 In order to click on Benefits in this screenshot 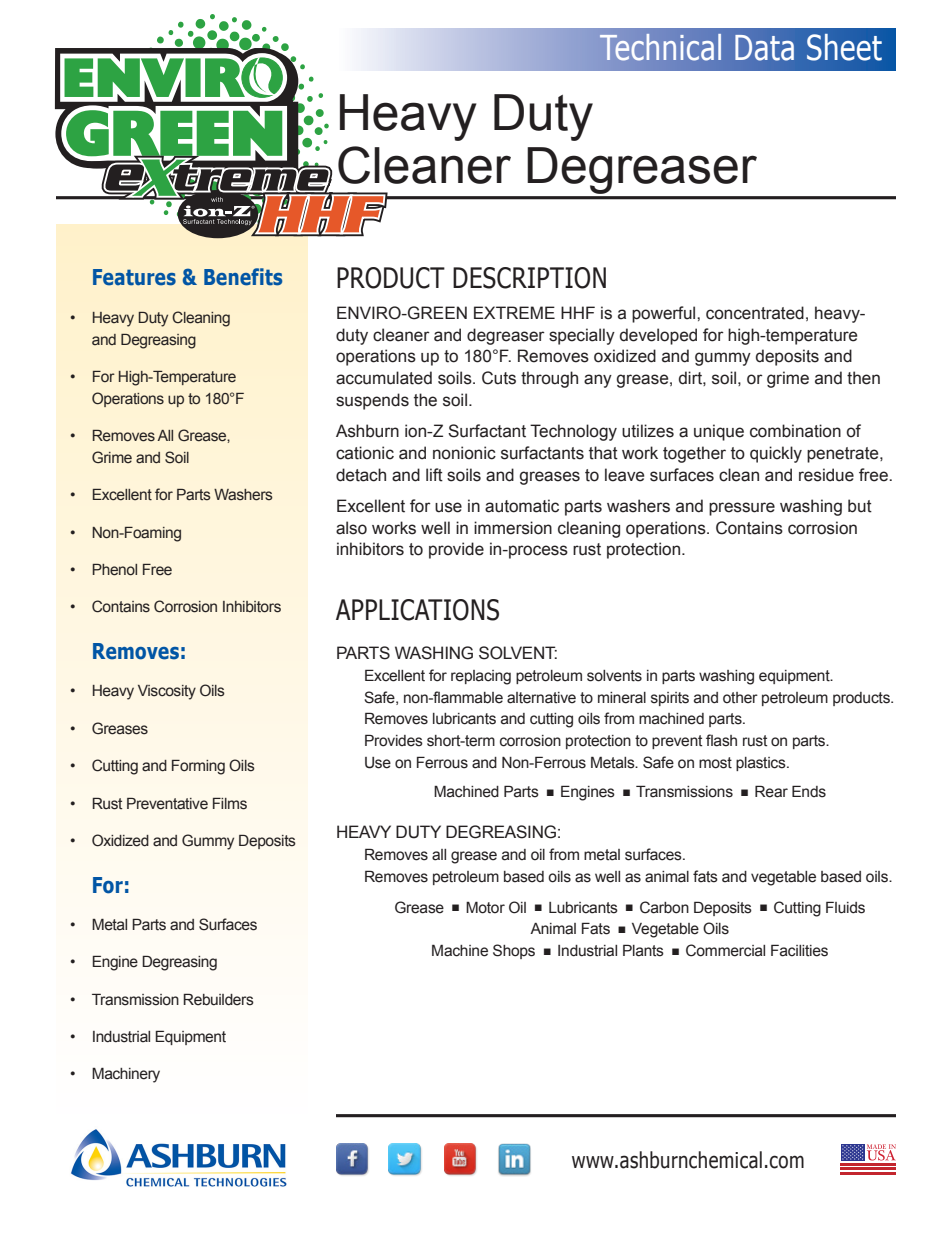, I will do `click(243, 277)`.
